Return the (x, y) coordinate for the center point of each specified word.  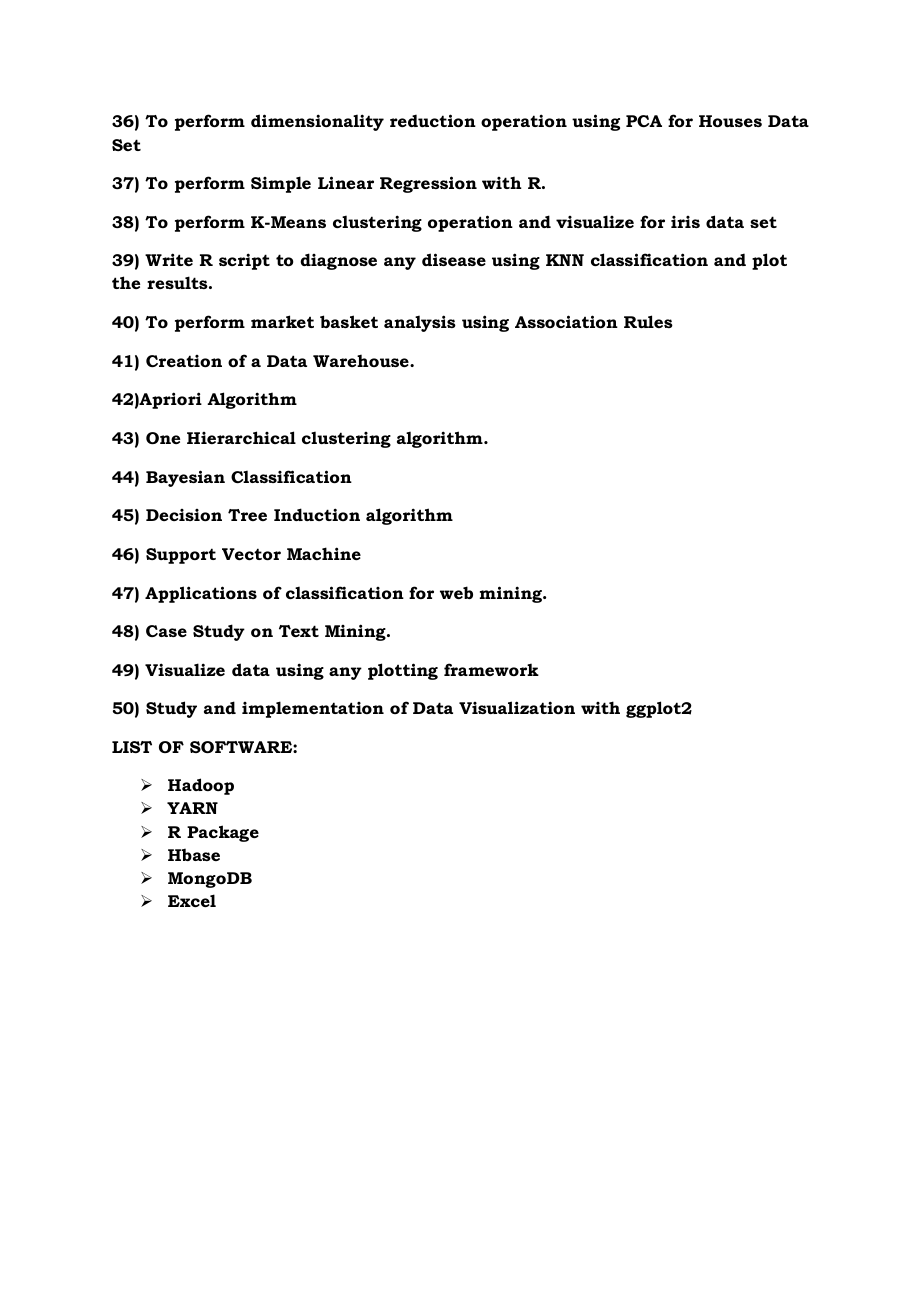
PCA (644, 121)
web (456, 592)
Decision (184, 515)
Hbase (194, 854)
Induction (317, 514)
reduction (433, 120)
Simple (281, 184)
